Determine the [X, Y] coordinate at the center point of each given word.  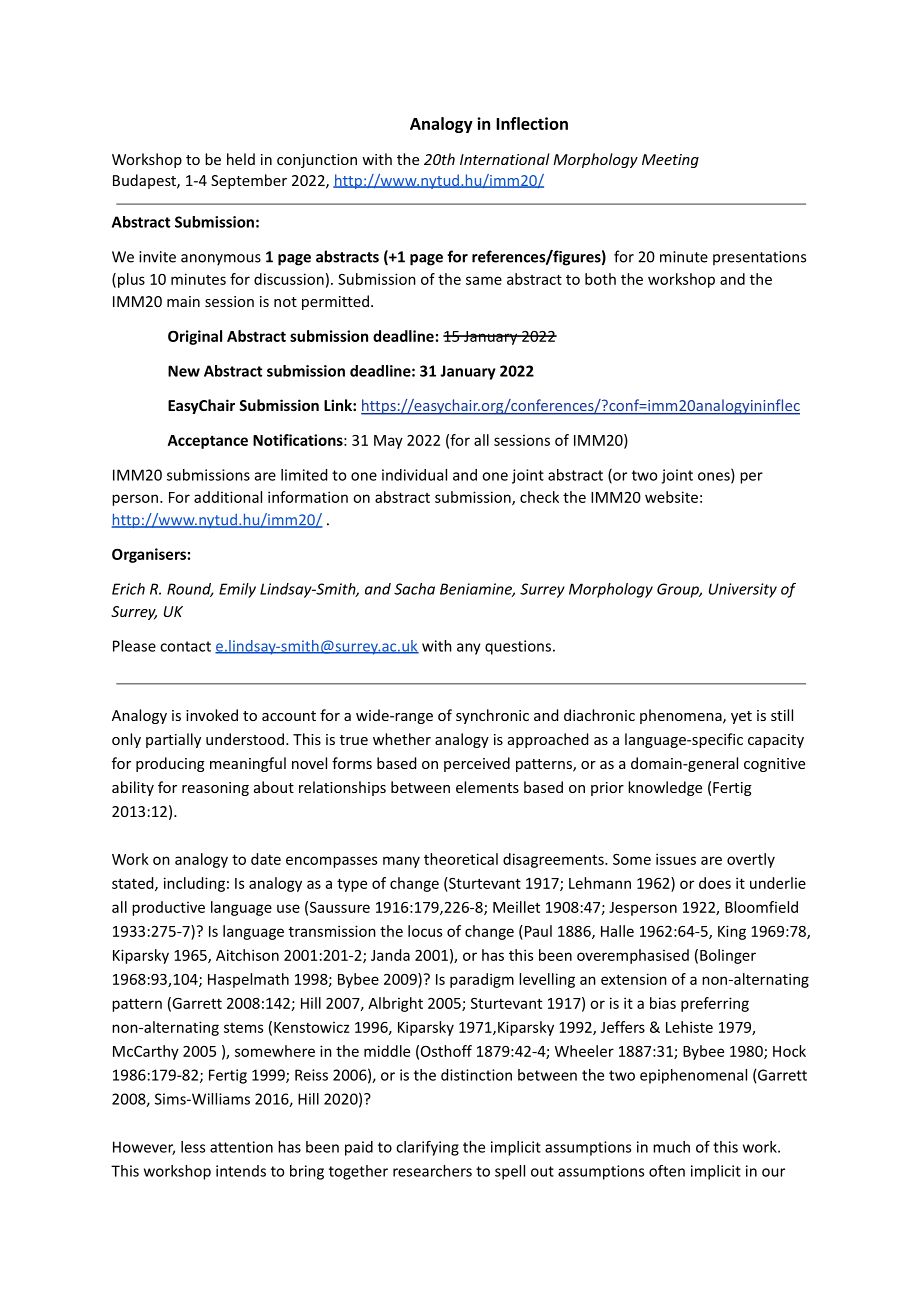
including [194, 884]
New [184, 371]
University [743, 590]
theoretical [461, 859]
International [505, 159]
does [715, 883]
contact [185, 646]
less [193, 1147]
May [388, 442]
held [241, 159]
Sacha [414, 589]
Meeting [670, 161]
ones [715, 477]
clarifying [427, 1148]
